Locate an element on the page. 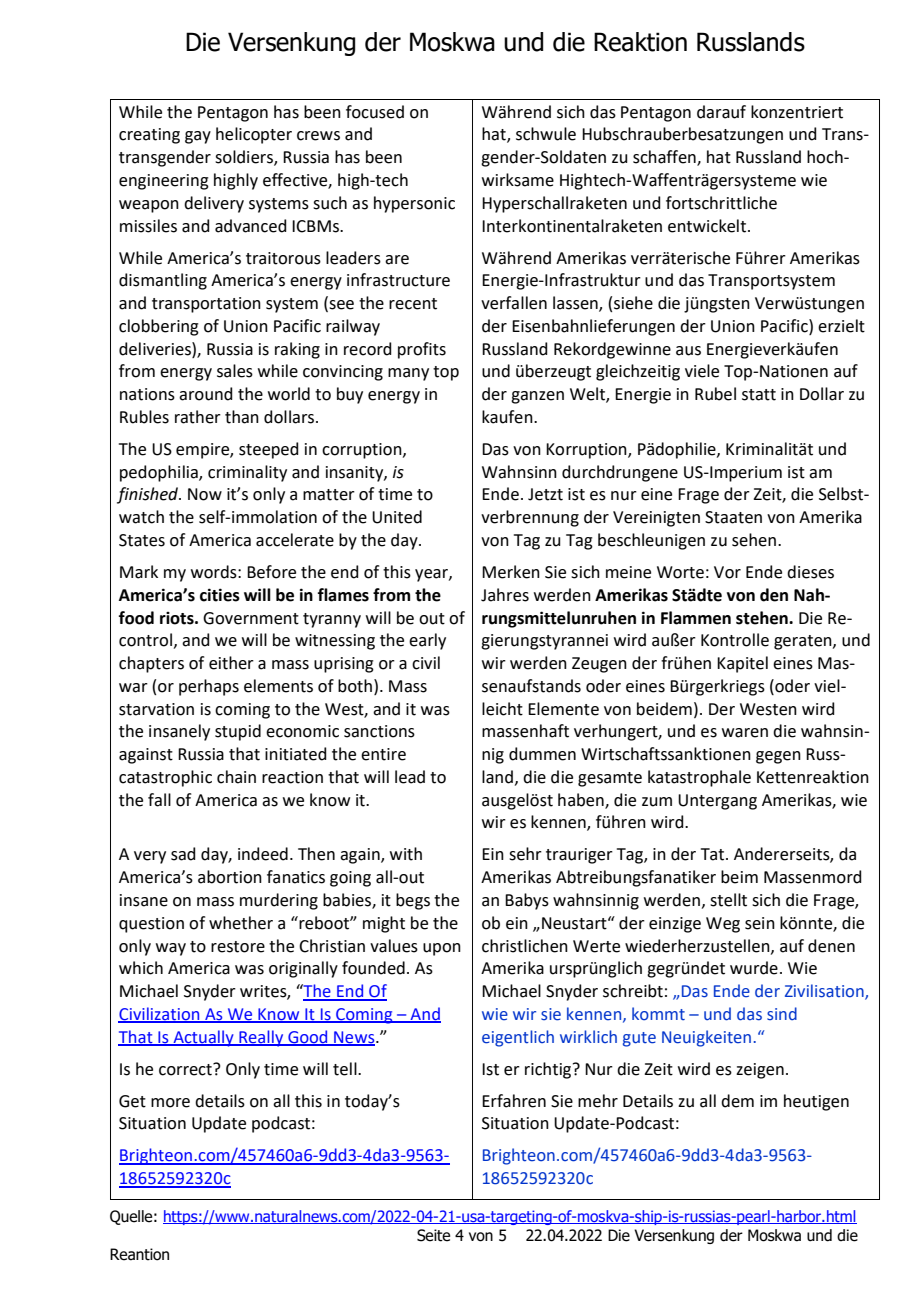 The image size is (924, 1308). gay is located at coordinates (198, 137).
